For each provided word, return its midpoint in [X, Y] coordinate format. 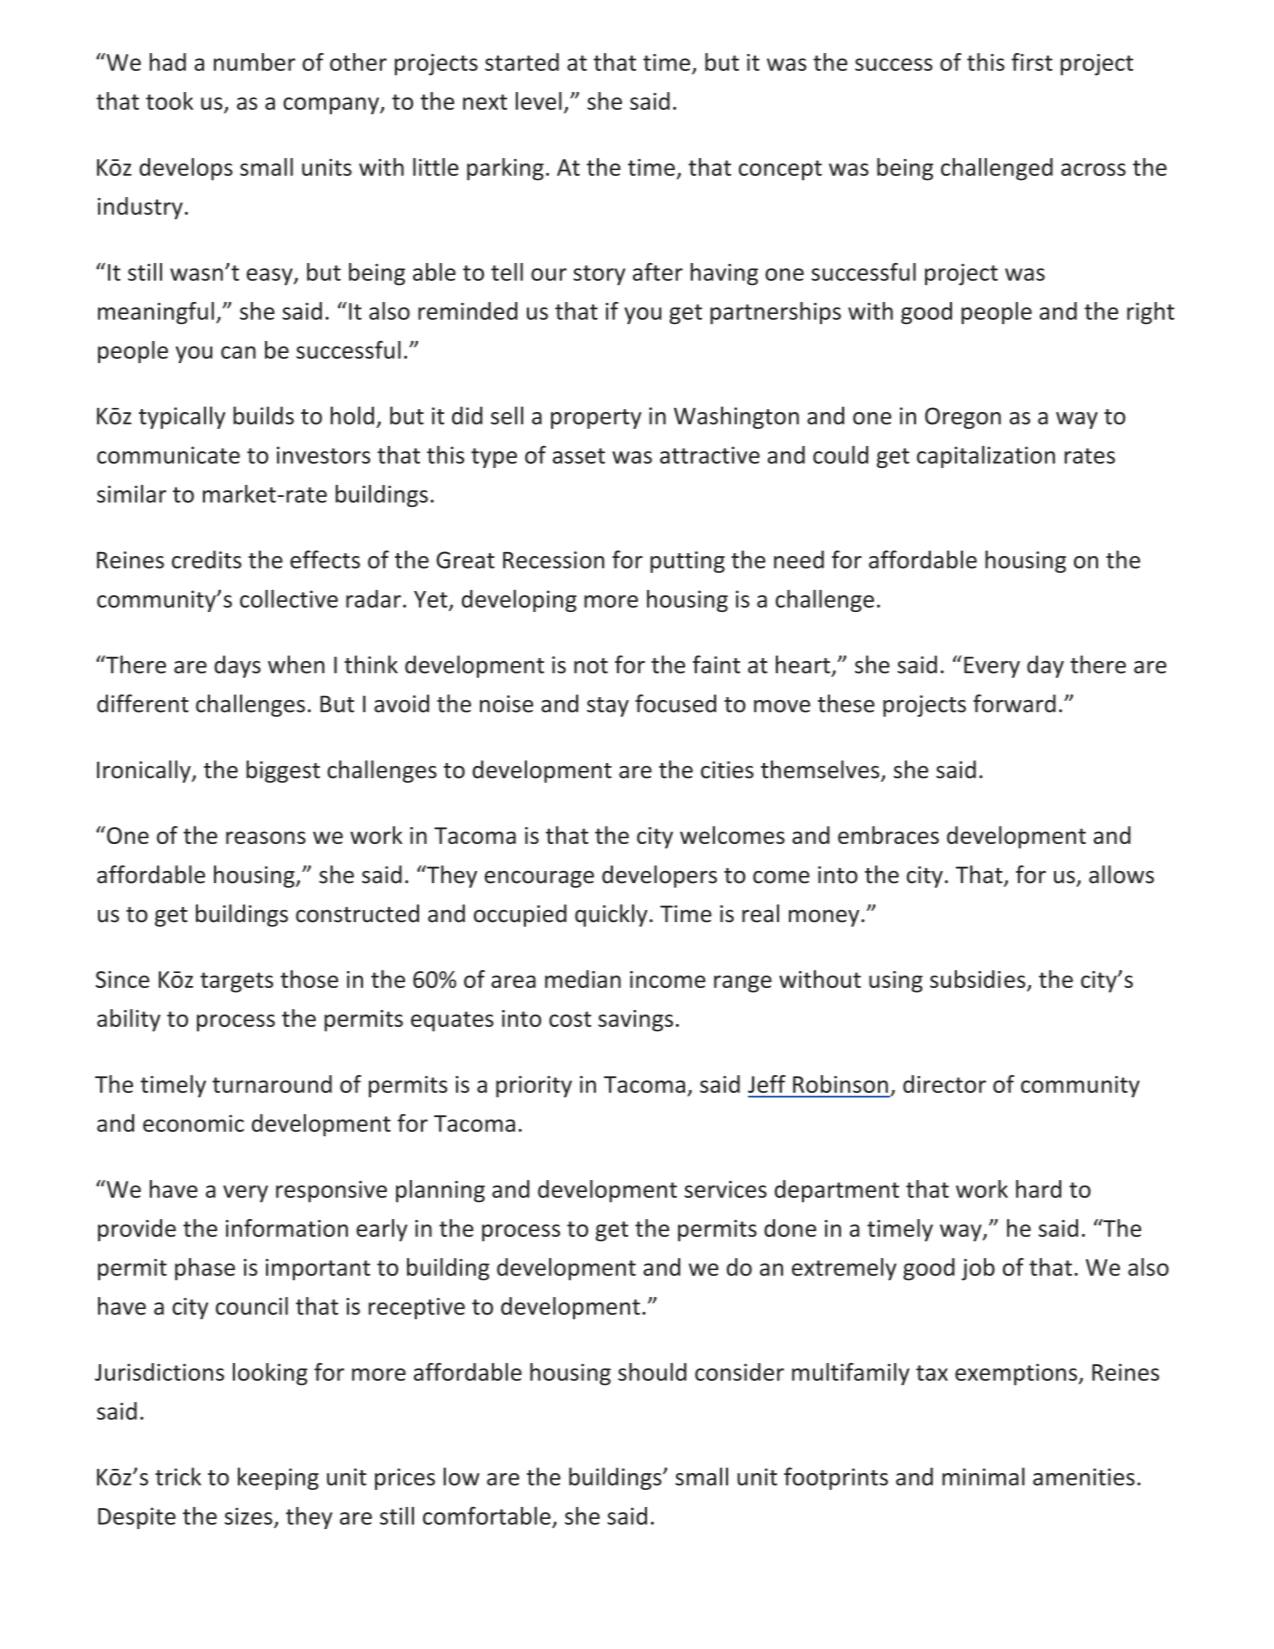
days [237, 666]
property [596, 419]
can [238, 352]
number [255, 62]
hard [1038, 1189]
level [539, 101]
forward [1014, 703]
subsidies [979, 980]
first [1032, 62]
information [287, 1228]
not [591, 666]
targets [236, 982]
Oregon [963, 418]
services [726, 1189]
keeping [278, 1478]
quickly [612, 915]
